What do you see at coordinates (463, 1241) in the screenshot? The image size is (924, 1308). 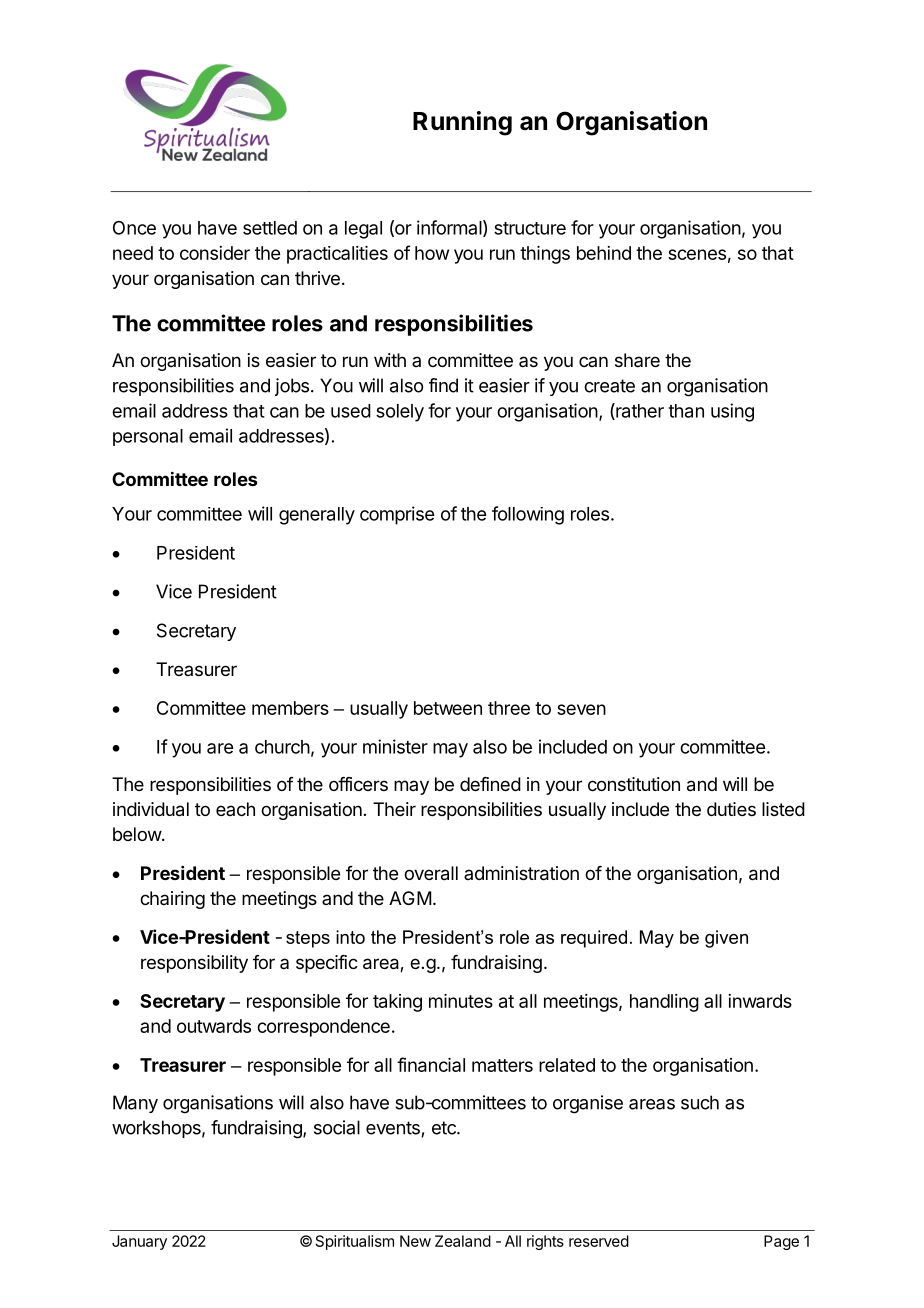 I see `Zealand` at bounding box center [463, 1241].
